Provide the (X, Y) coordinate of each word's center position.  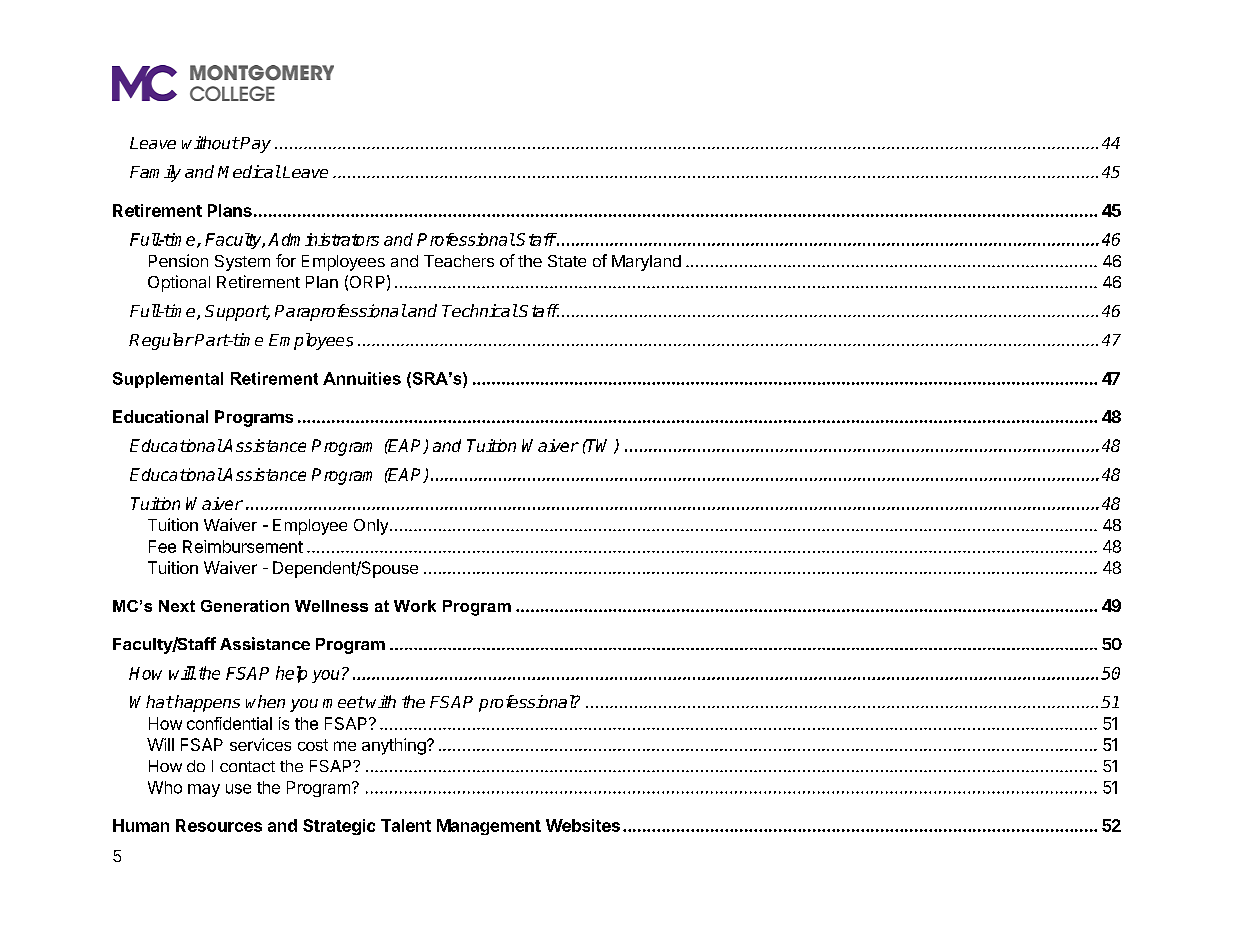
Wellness (331, 606)
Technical (480, 310)
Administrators (323, 239)
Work (415, 606)
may (204, 790)
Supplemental (168, 380)
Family (155, 173)
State (567, 261)
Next (177, 606)
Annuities (362, 378)
